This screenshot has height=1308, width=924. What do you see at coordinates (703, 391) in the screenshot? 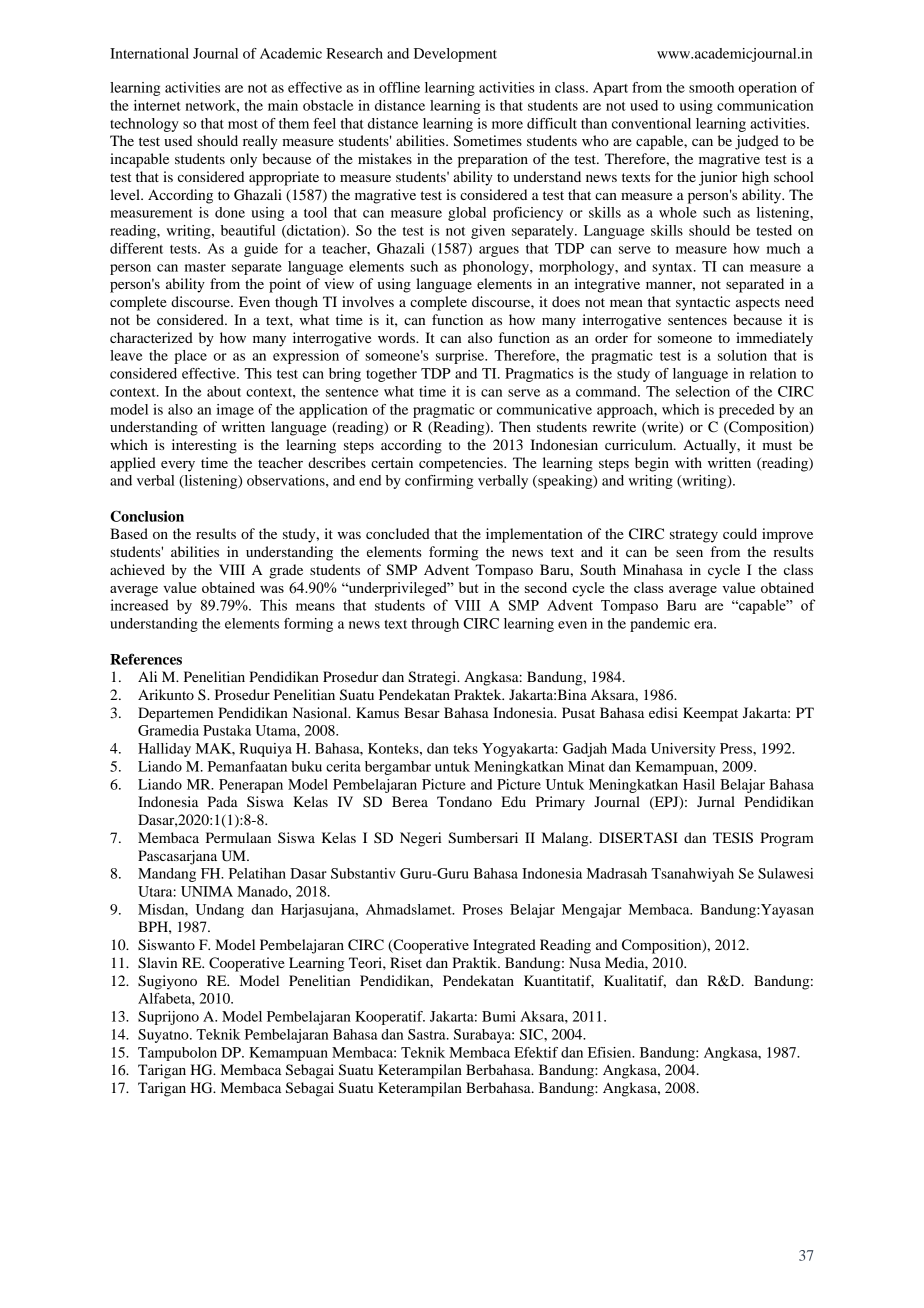
I see `selection` at bounding box center [703, 391].
